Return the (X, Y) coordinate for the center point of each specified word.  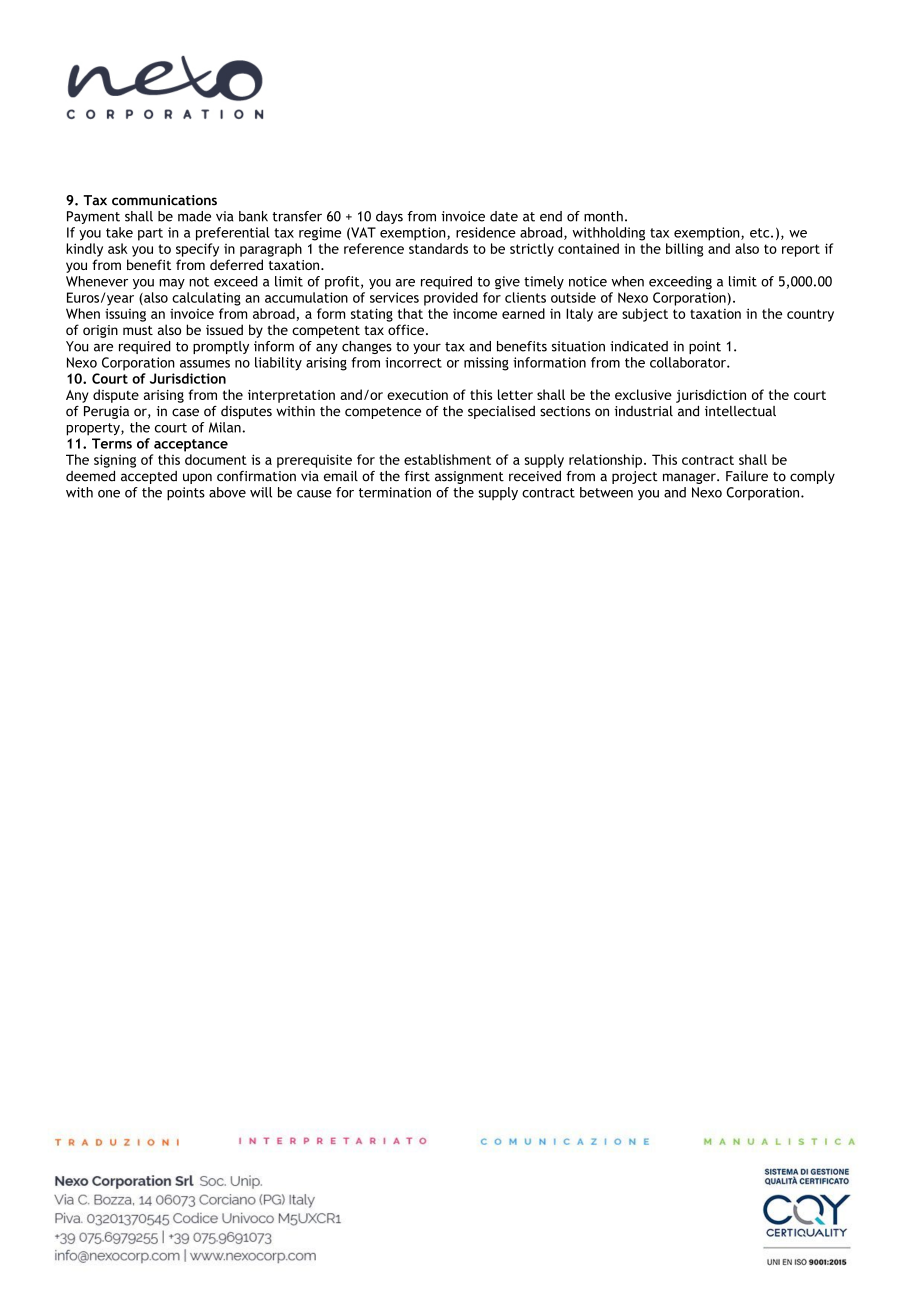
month (603, 216)
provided (451, 299)
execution (417, 395)
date (504, 216)
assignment (469, 477)
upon (197, 478)
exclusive (643, 394)
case (185, 412)
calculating (206, 299)
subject (645, 315)
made (194, 216)
